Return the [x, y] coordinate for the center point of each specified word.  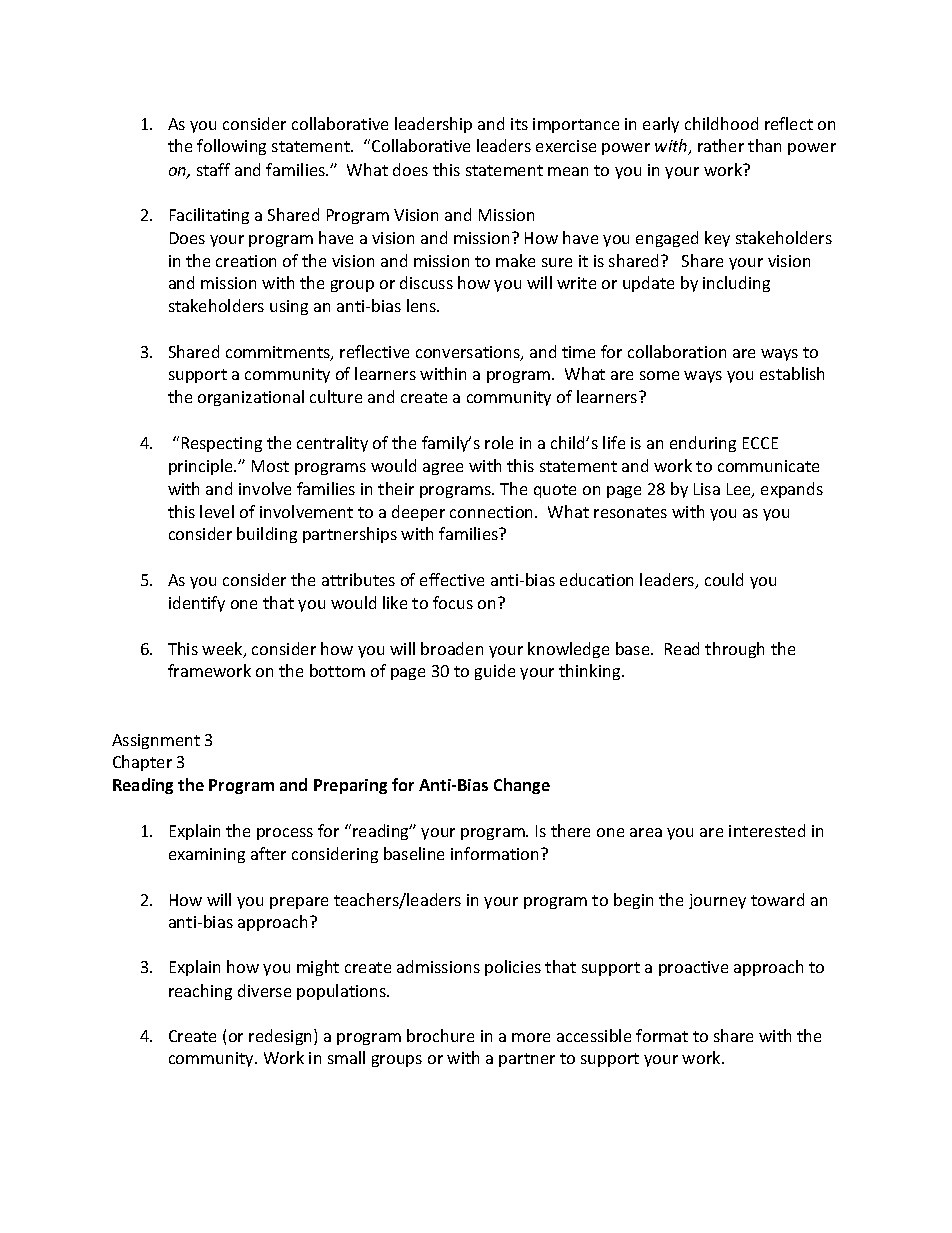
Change [522, 786]
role [499, 442]
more [531, 1037]
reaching [200, 992]
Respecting [222, 444]
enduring [703, 444]
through [734, 650]
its [519, 124]
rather [721, 145]
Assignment [156, 741]
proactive [693, 968]
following [231, 147]
